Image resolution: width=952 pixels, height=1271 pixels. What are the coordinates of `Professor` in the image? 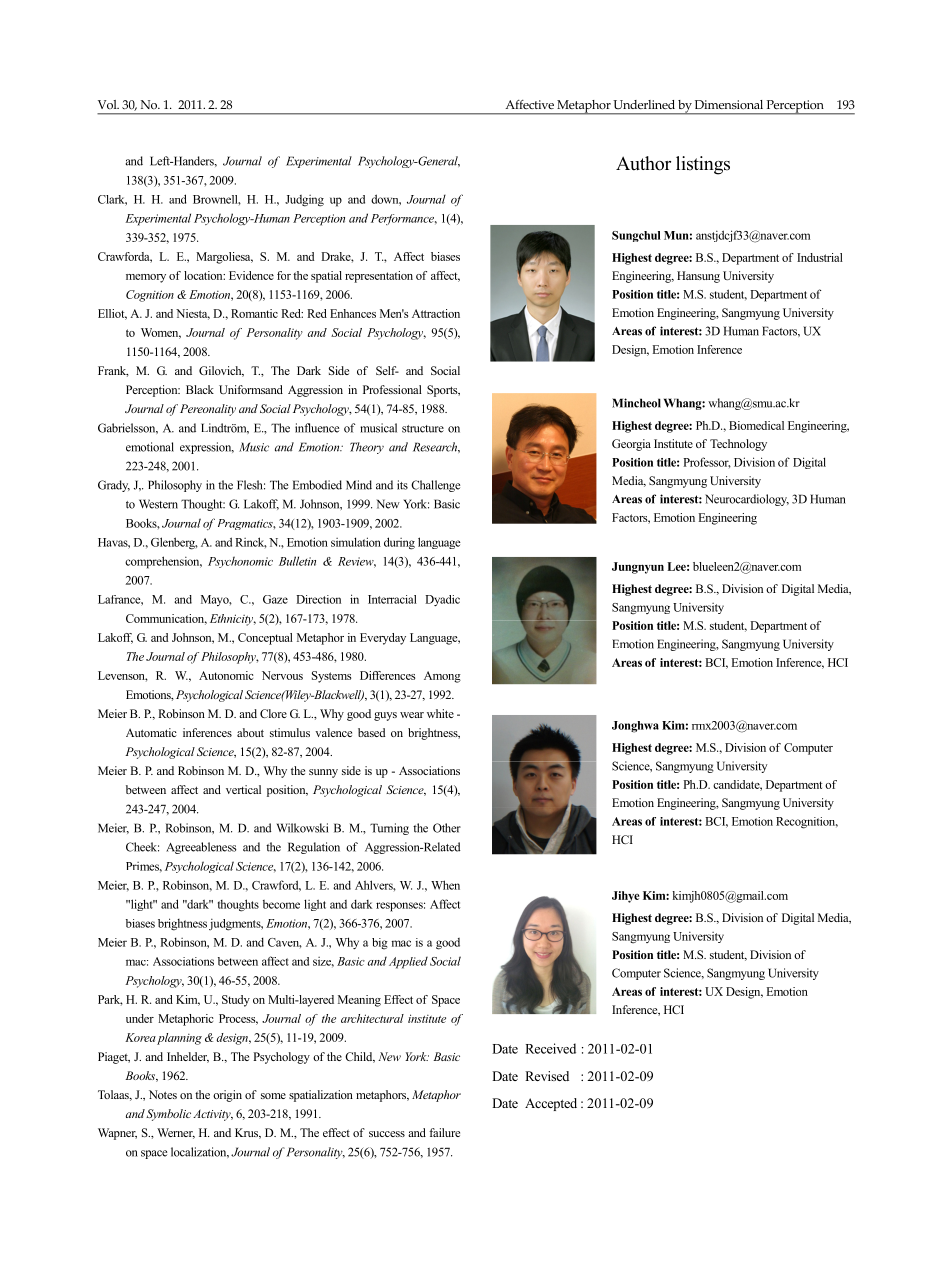 It's located at (707, 462).
